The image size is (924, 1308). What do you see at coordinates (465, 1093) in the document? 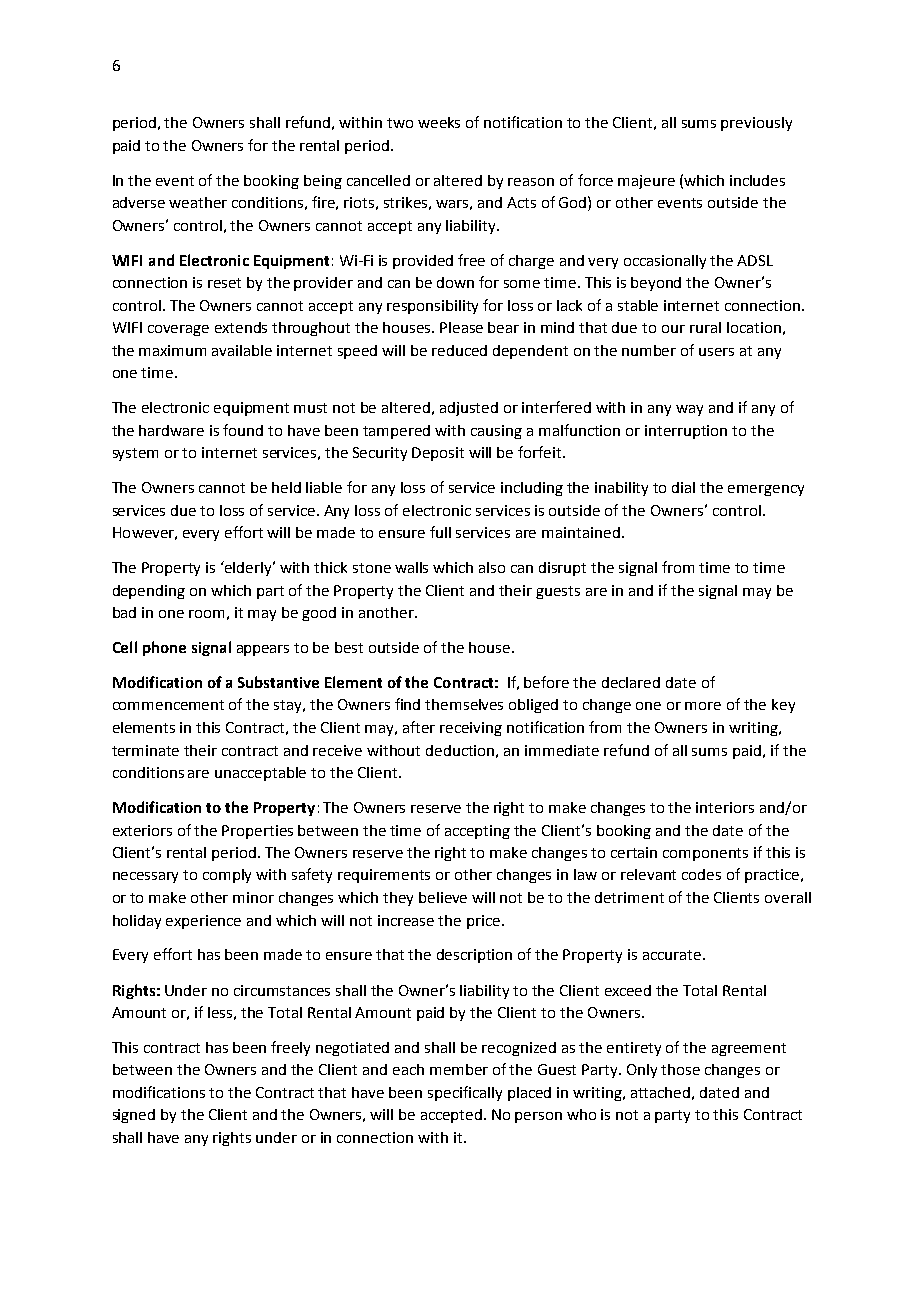
I see `specifically` at bounding box center [465, 1093].
